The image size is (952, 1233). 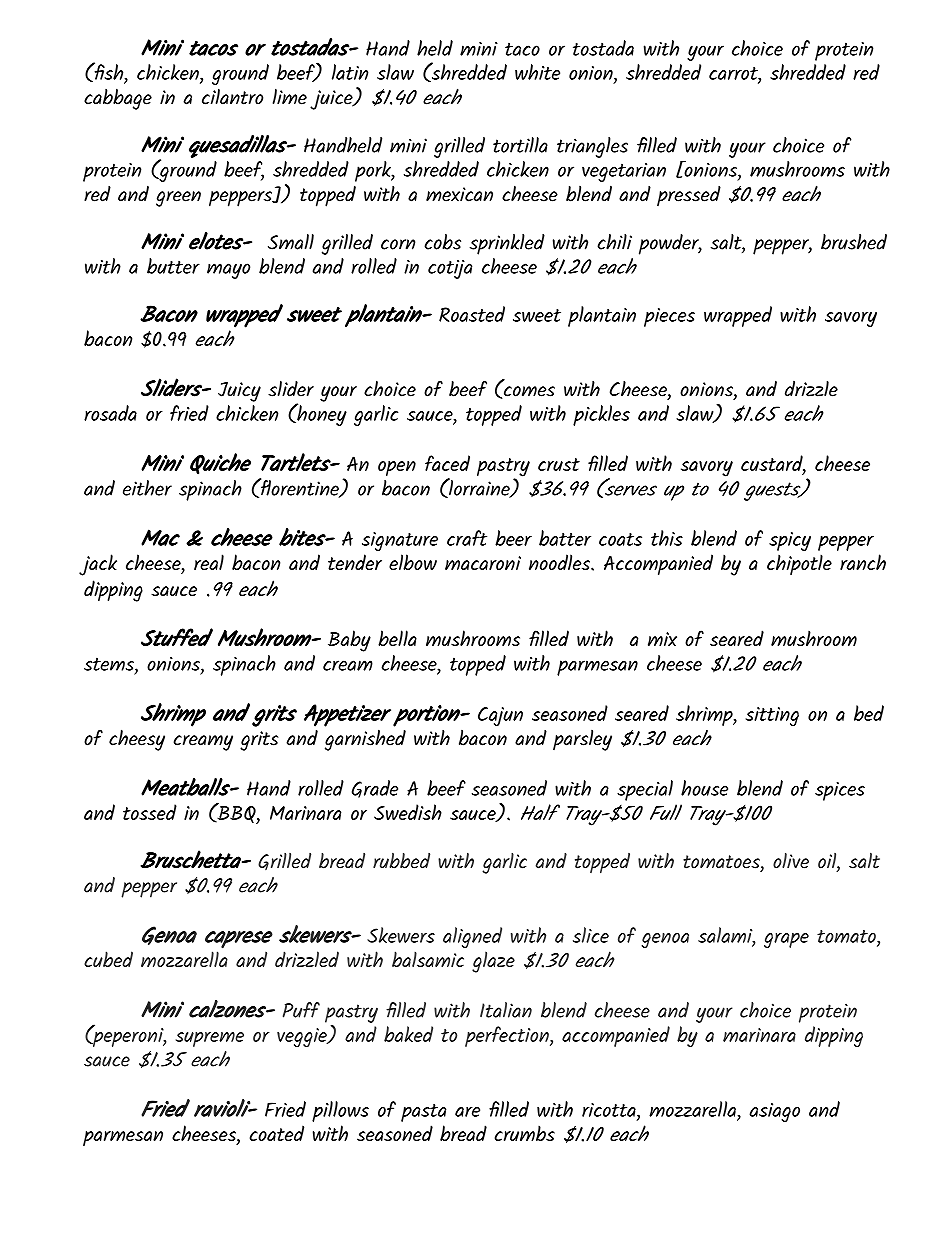 I want to click on Swedish, so click(x=408, y=812).
